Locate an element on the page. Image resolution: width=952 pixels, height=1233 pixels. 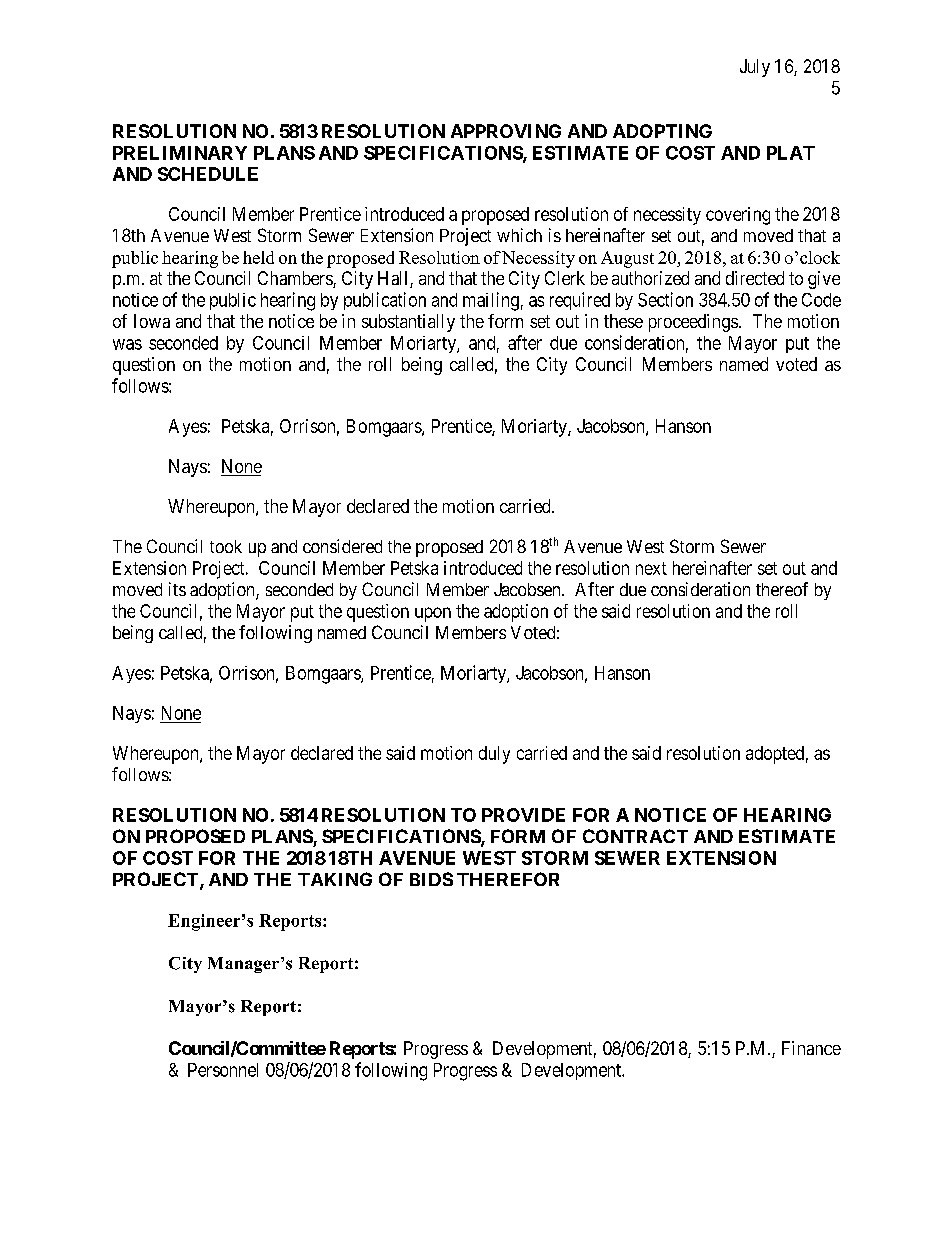
Jacobsen is located at coordinates (528, 589).
